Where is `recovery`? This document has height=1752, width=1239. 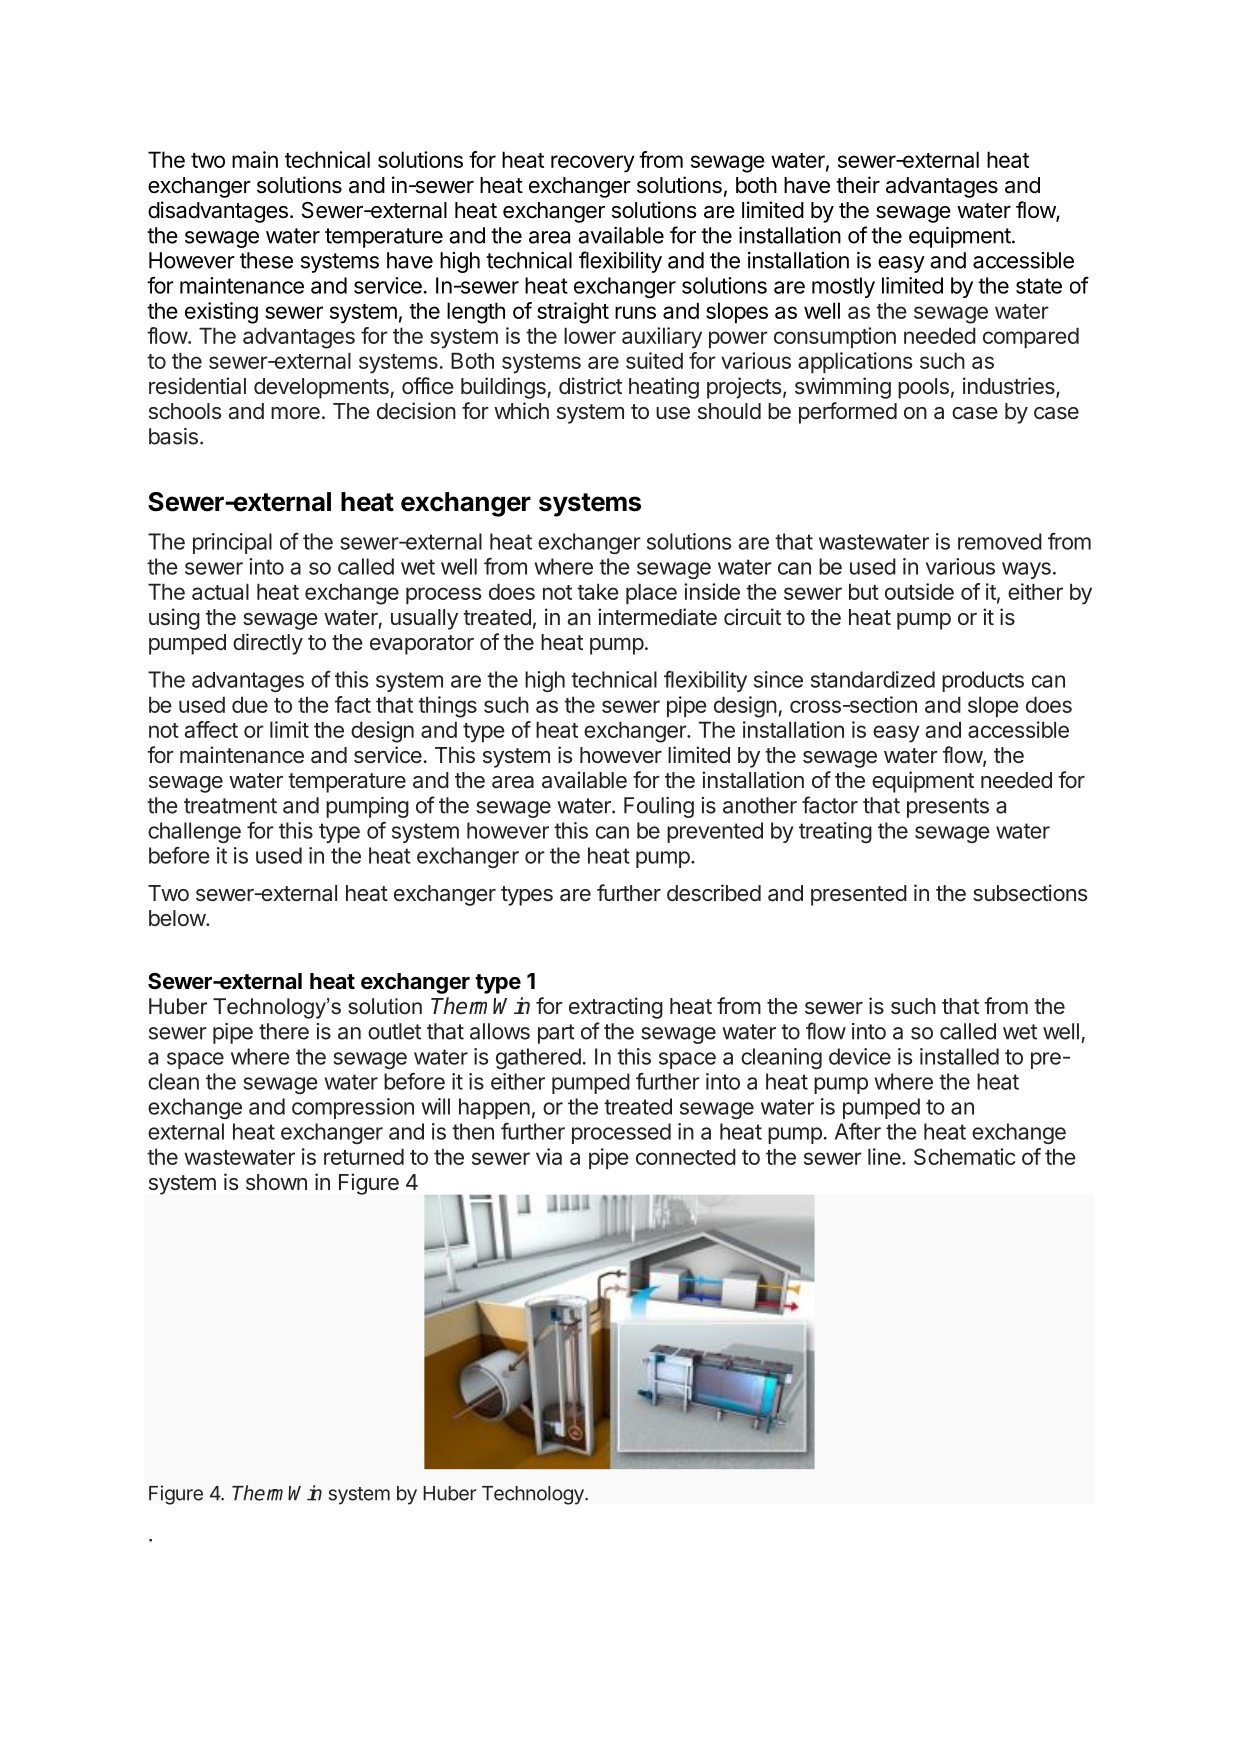
recovery is located at coordinates (593, 164).
